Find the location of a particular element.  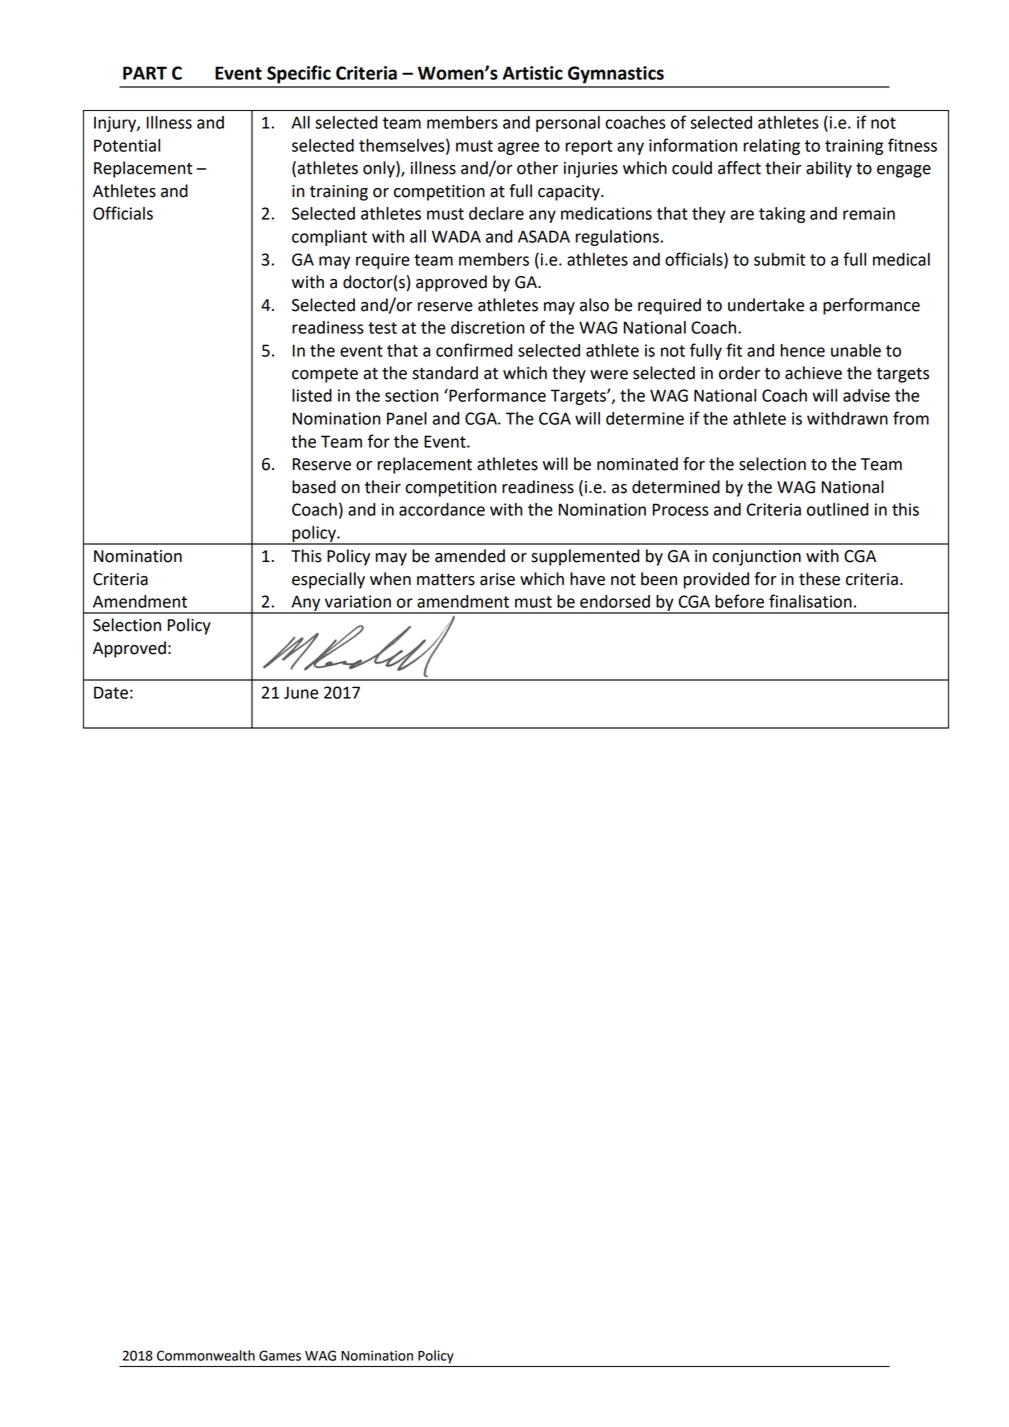

provided is located at coordinates (716, 580).
